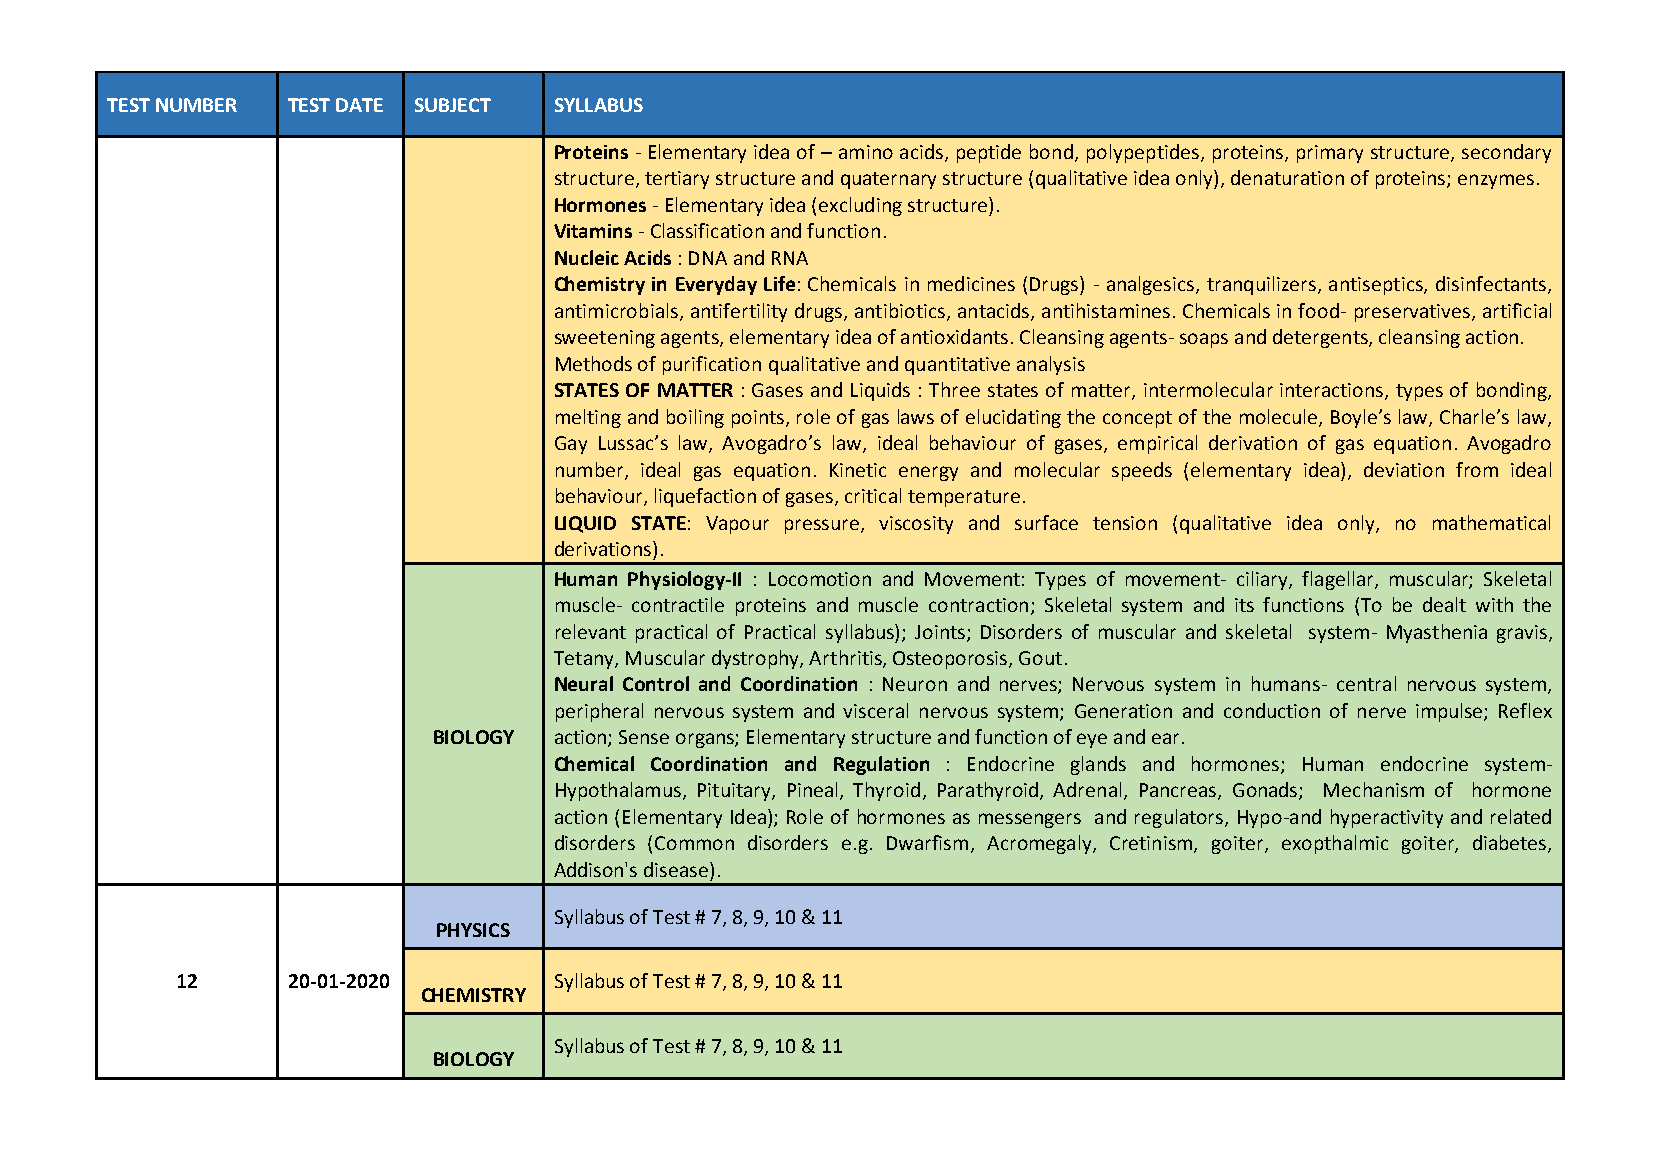  Describe the element at coordinates (473, 930) in the document. I see `PHYSICS` at that location.
